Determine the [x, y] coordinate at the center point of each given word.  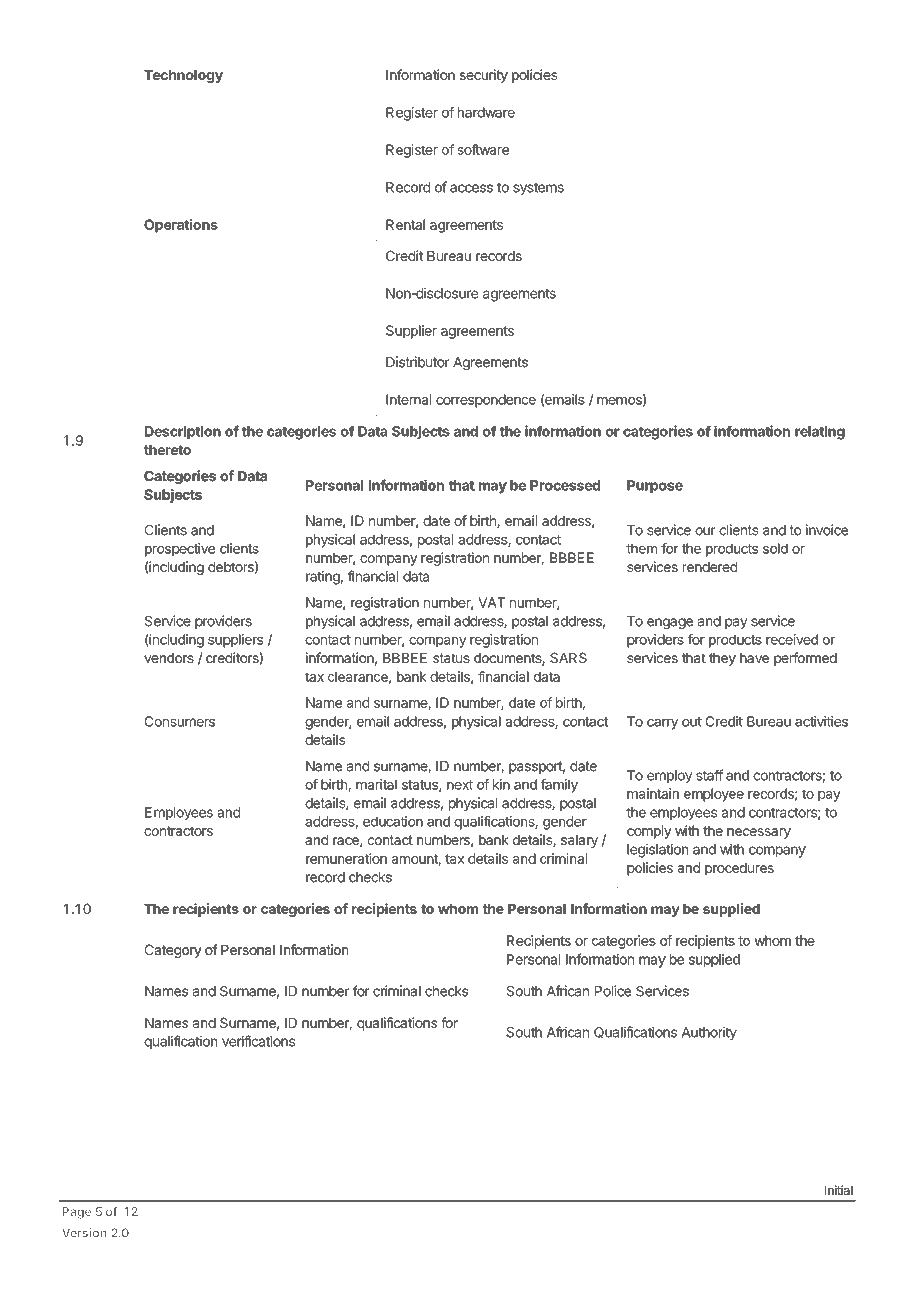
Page [77, 1213]
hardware [486, 112]
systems [538, 189]
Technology [183, 76]
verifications [258, 1041]
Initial [839, 1190]
